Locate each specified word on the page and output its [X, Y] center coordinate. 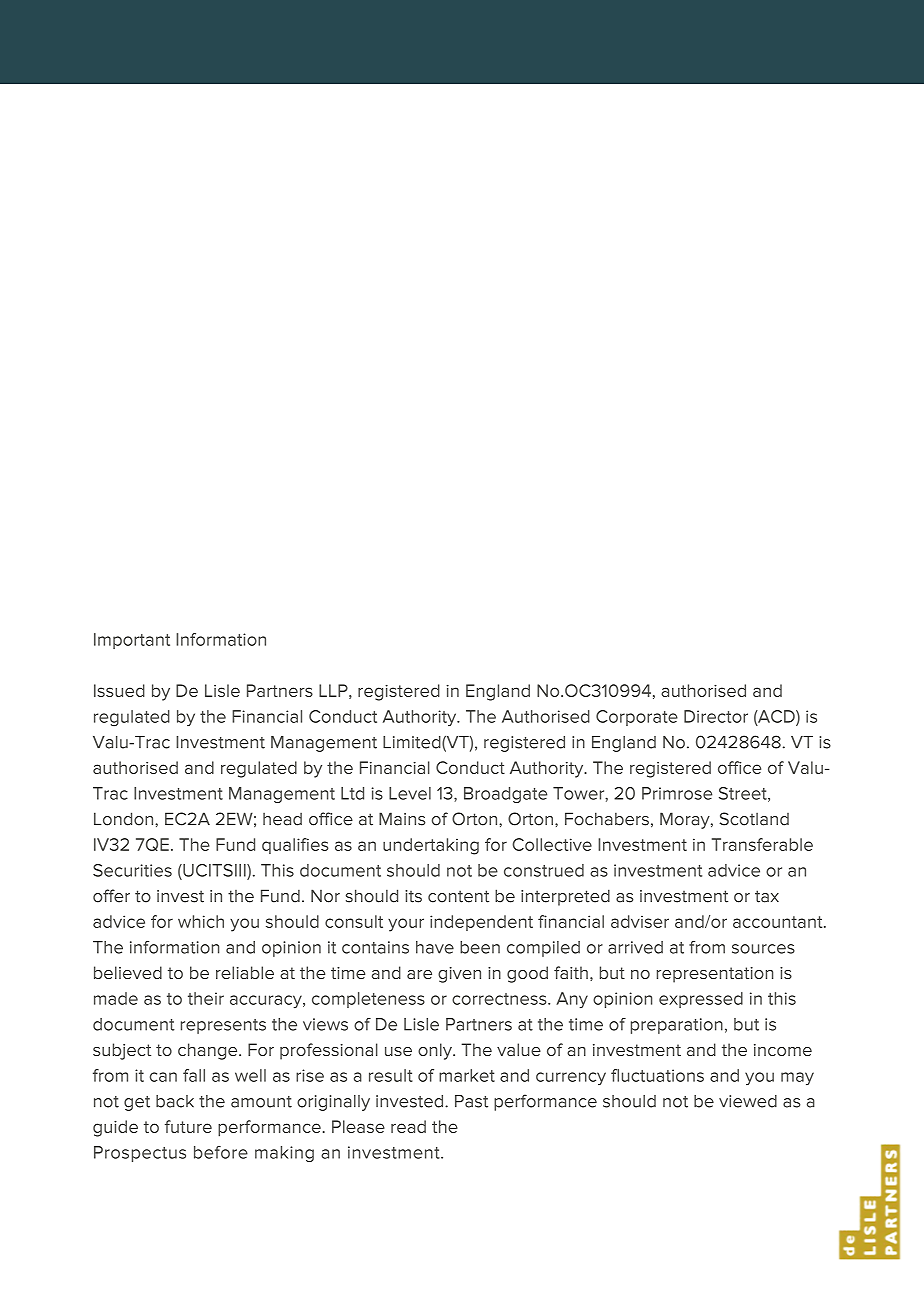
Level [410, 793]
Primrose [677, 793]
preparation [677, 1026]
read [408, 1126]
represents [223, 1026]
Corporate [637, 718]
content [458, 896]
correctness [500, 999]
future [188, 1126]
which [201, 921]
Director [716, 716]
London [125, 819]
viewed [748, 1101]
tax [767, 896]
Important [132, 641]
